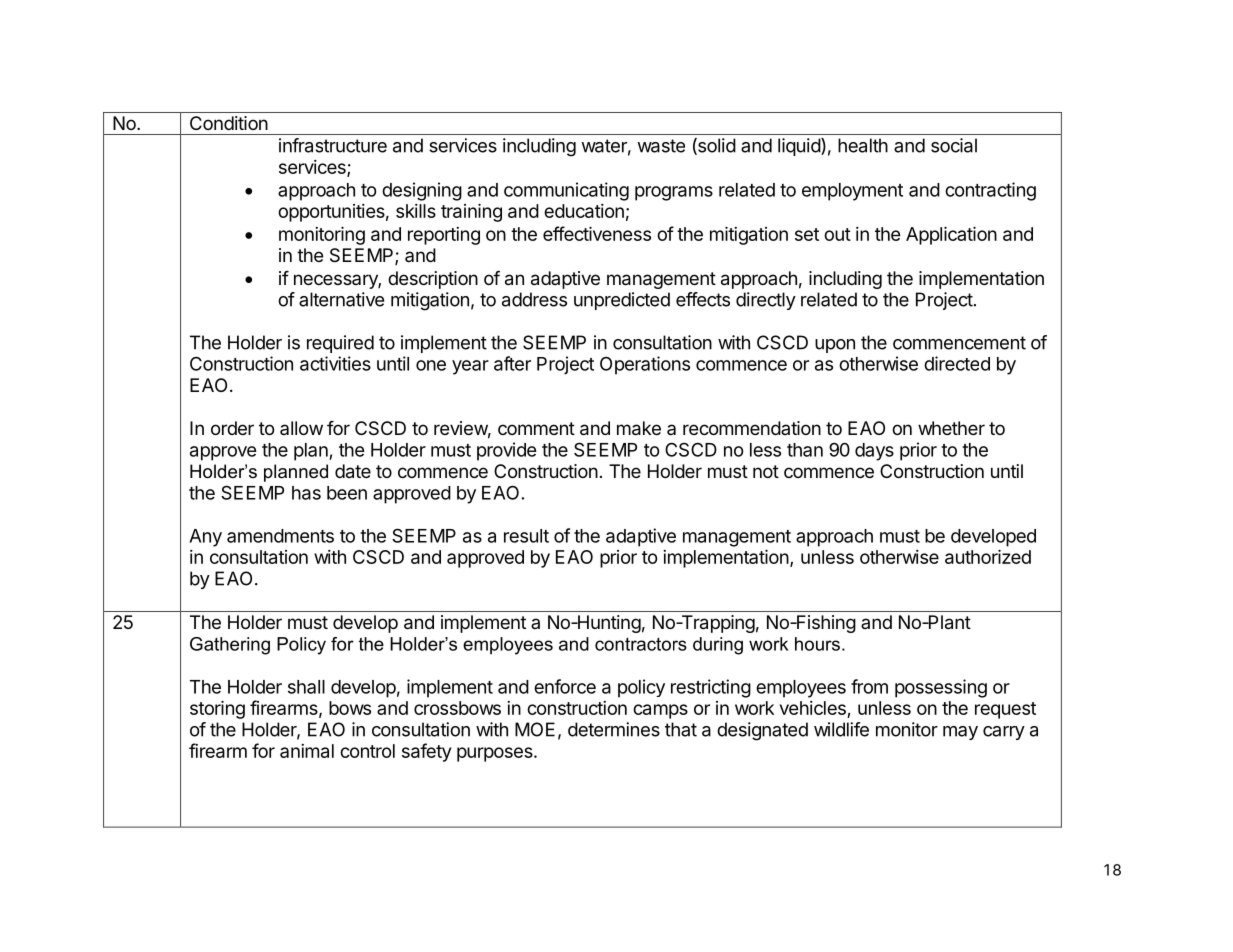 Image resolution: width=1233 pixels, height=952 pixels. What do you see at coordinates (280, 536) in the page?
I see `amendments` at bounding box center [280, 536].
